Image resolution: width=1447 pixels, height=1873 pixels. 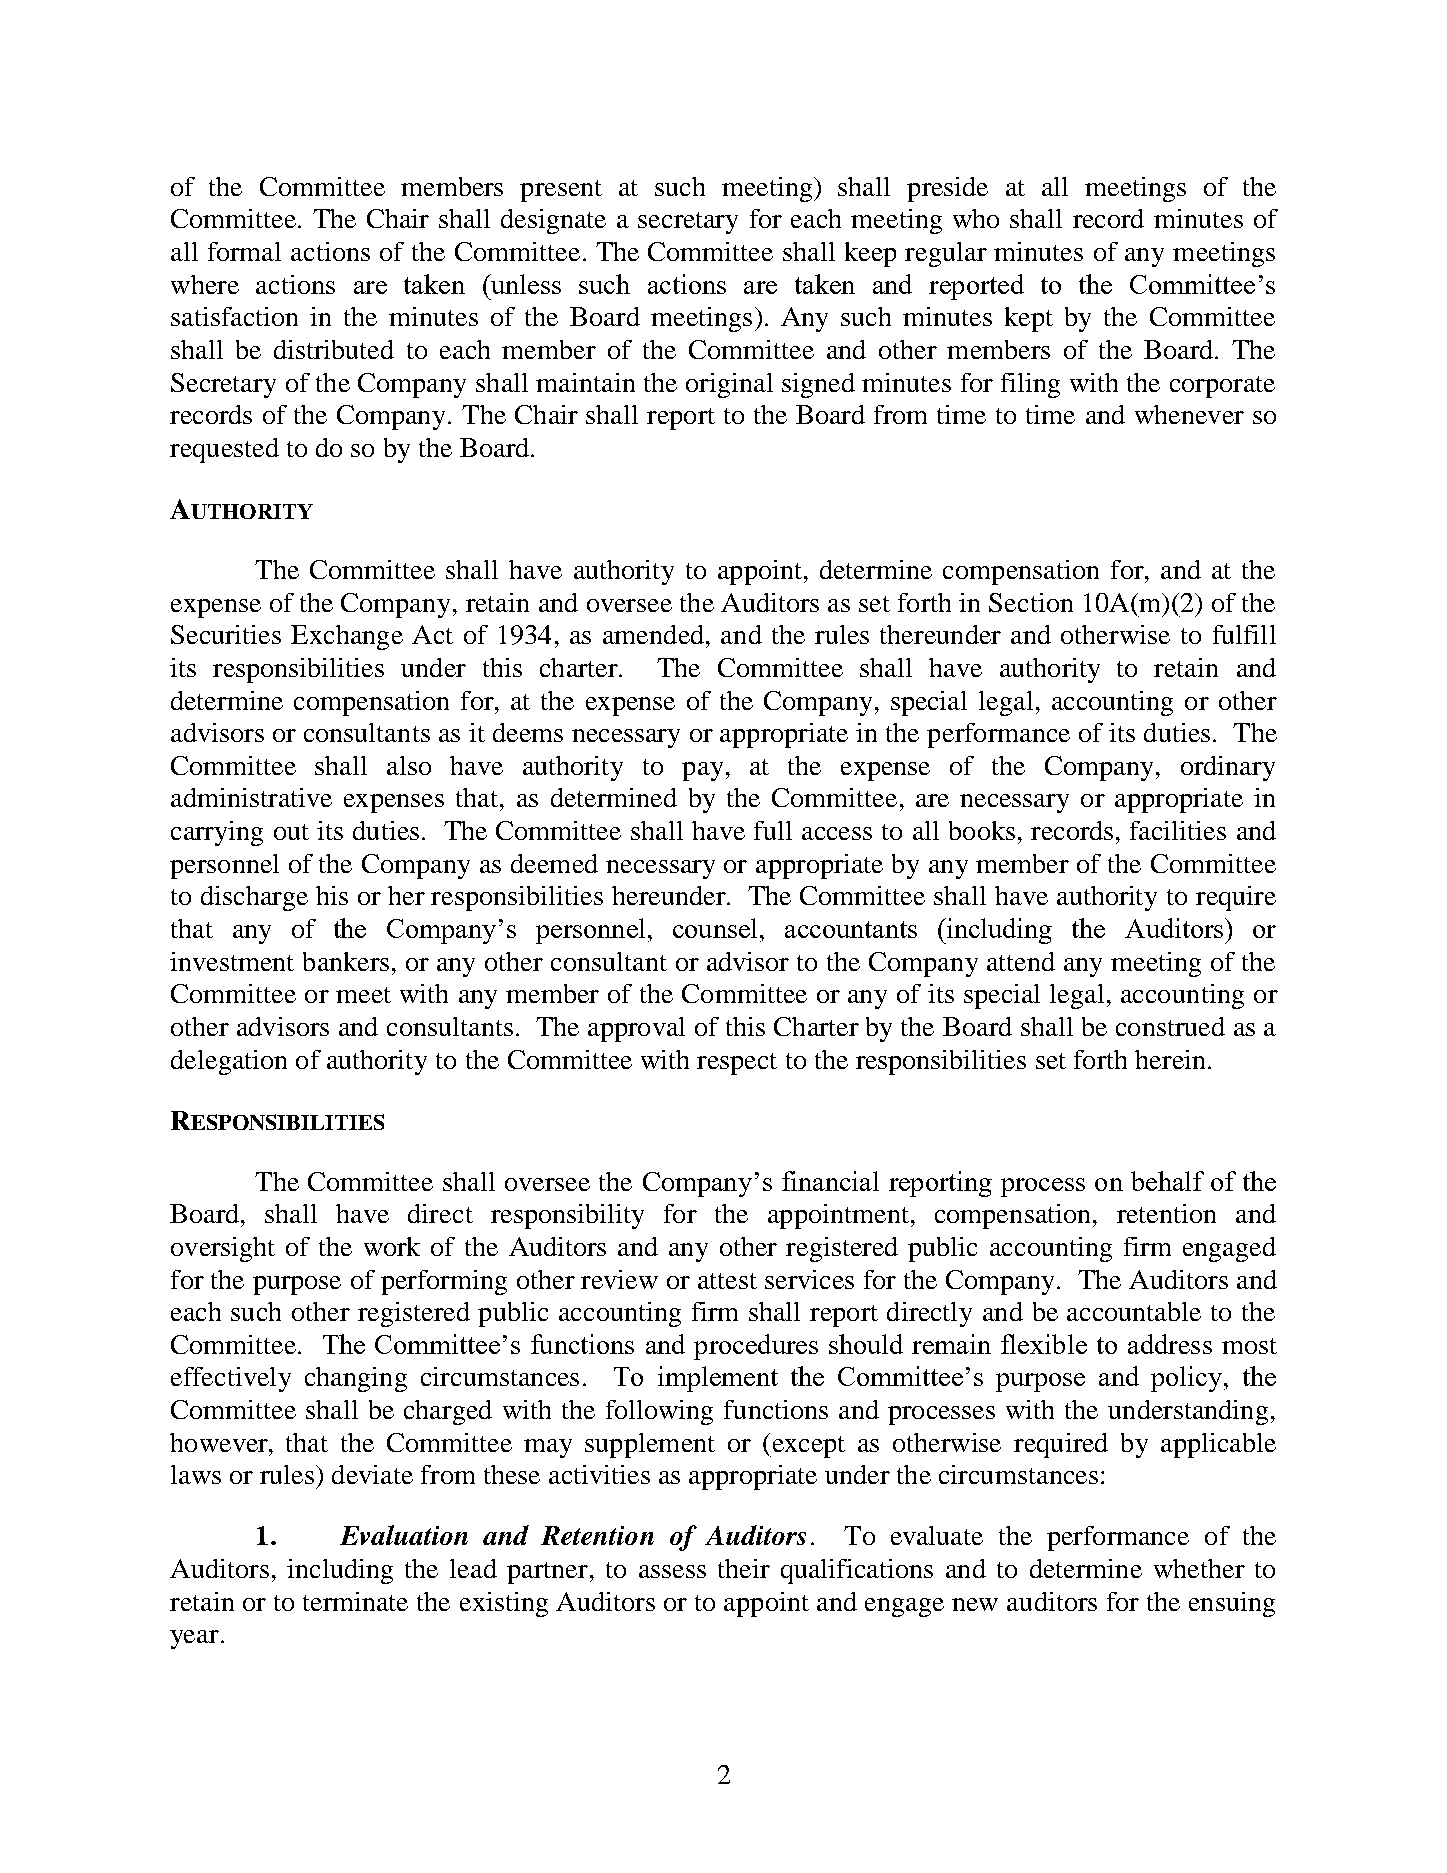 I want to click on behalf, so click(x=1167, y=1181).
